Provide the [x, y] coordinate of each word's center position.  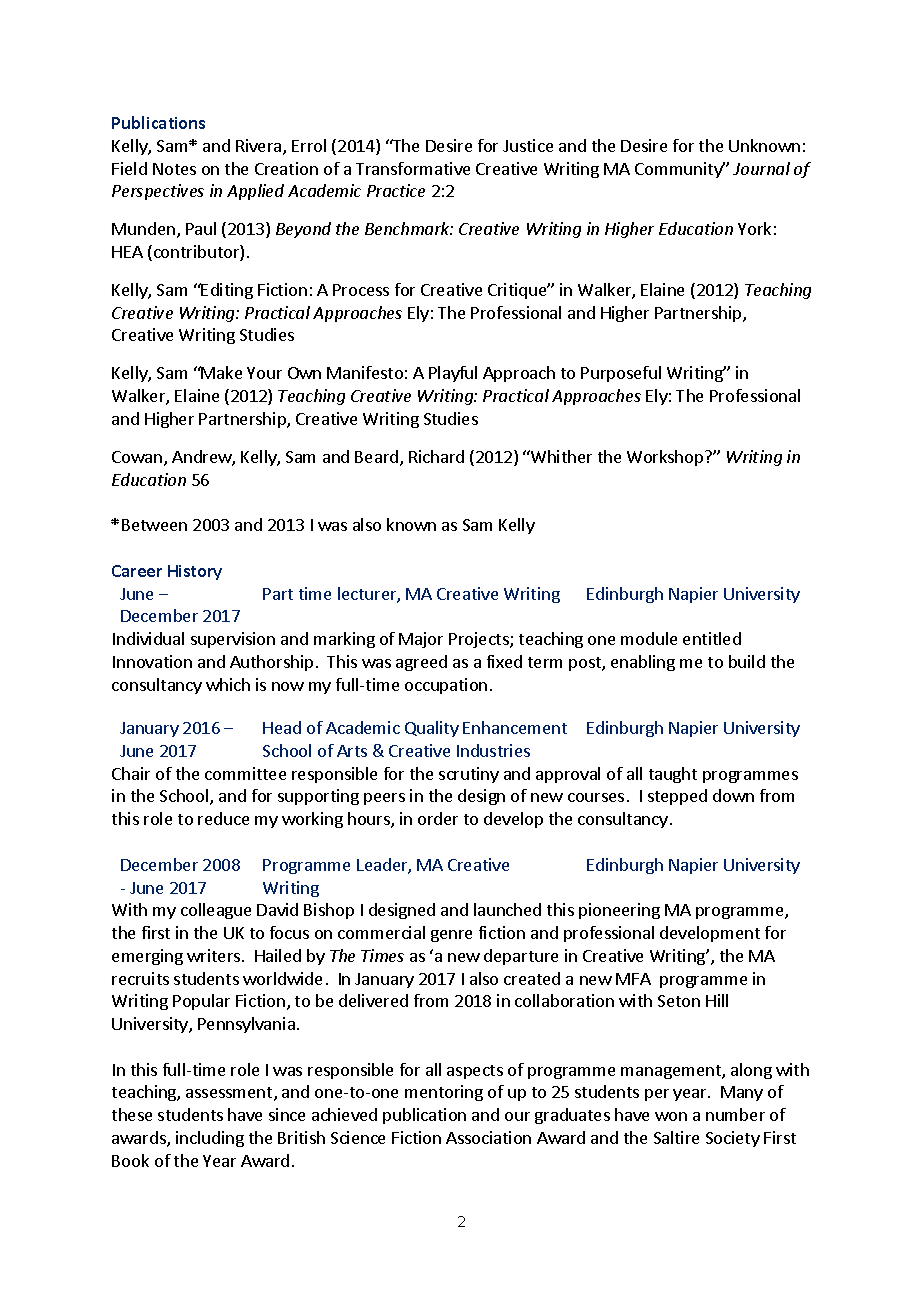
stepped [677, 797]
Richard [436, 456]
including [210, 1139]
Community [680, 170]
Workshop [666, 458]
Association [488, 1137]
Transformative [413, 168]
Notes [174, 169]
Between [154, 525]
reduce [223, 818]
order [438, 818]
